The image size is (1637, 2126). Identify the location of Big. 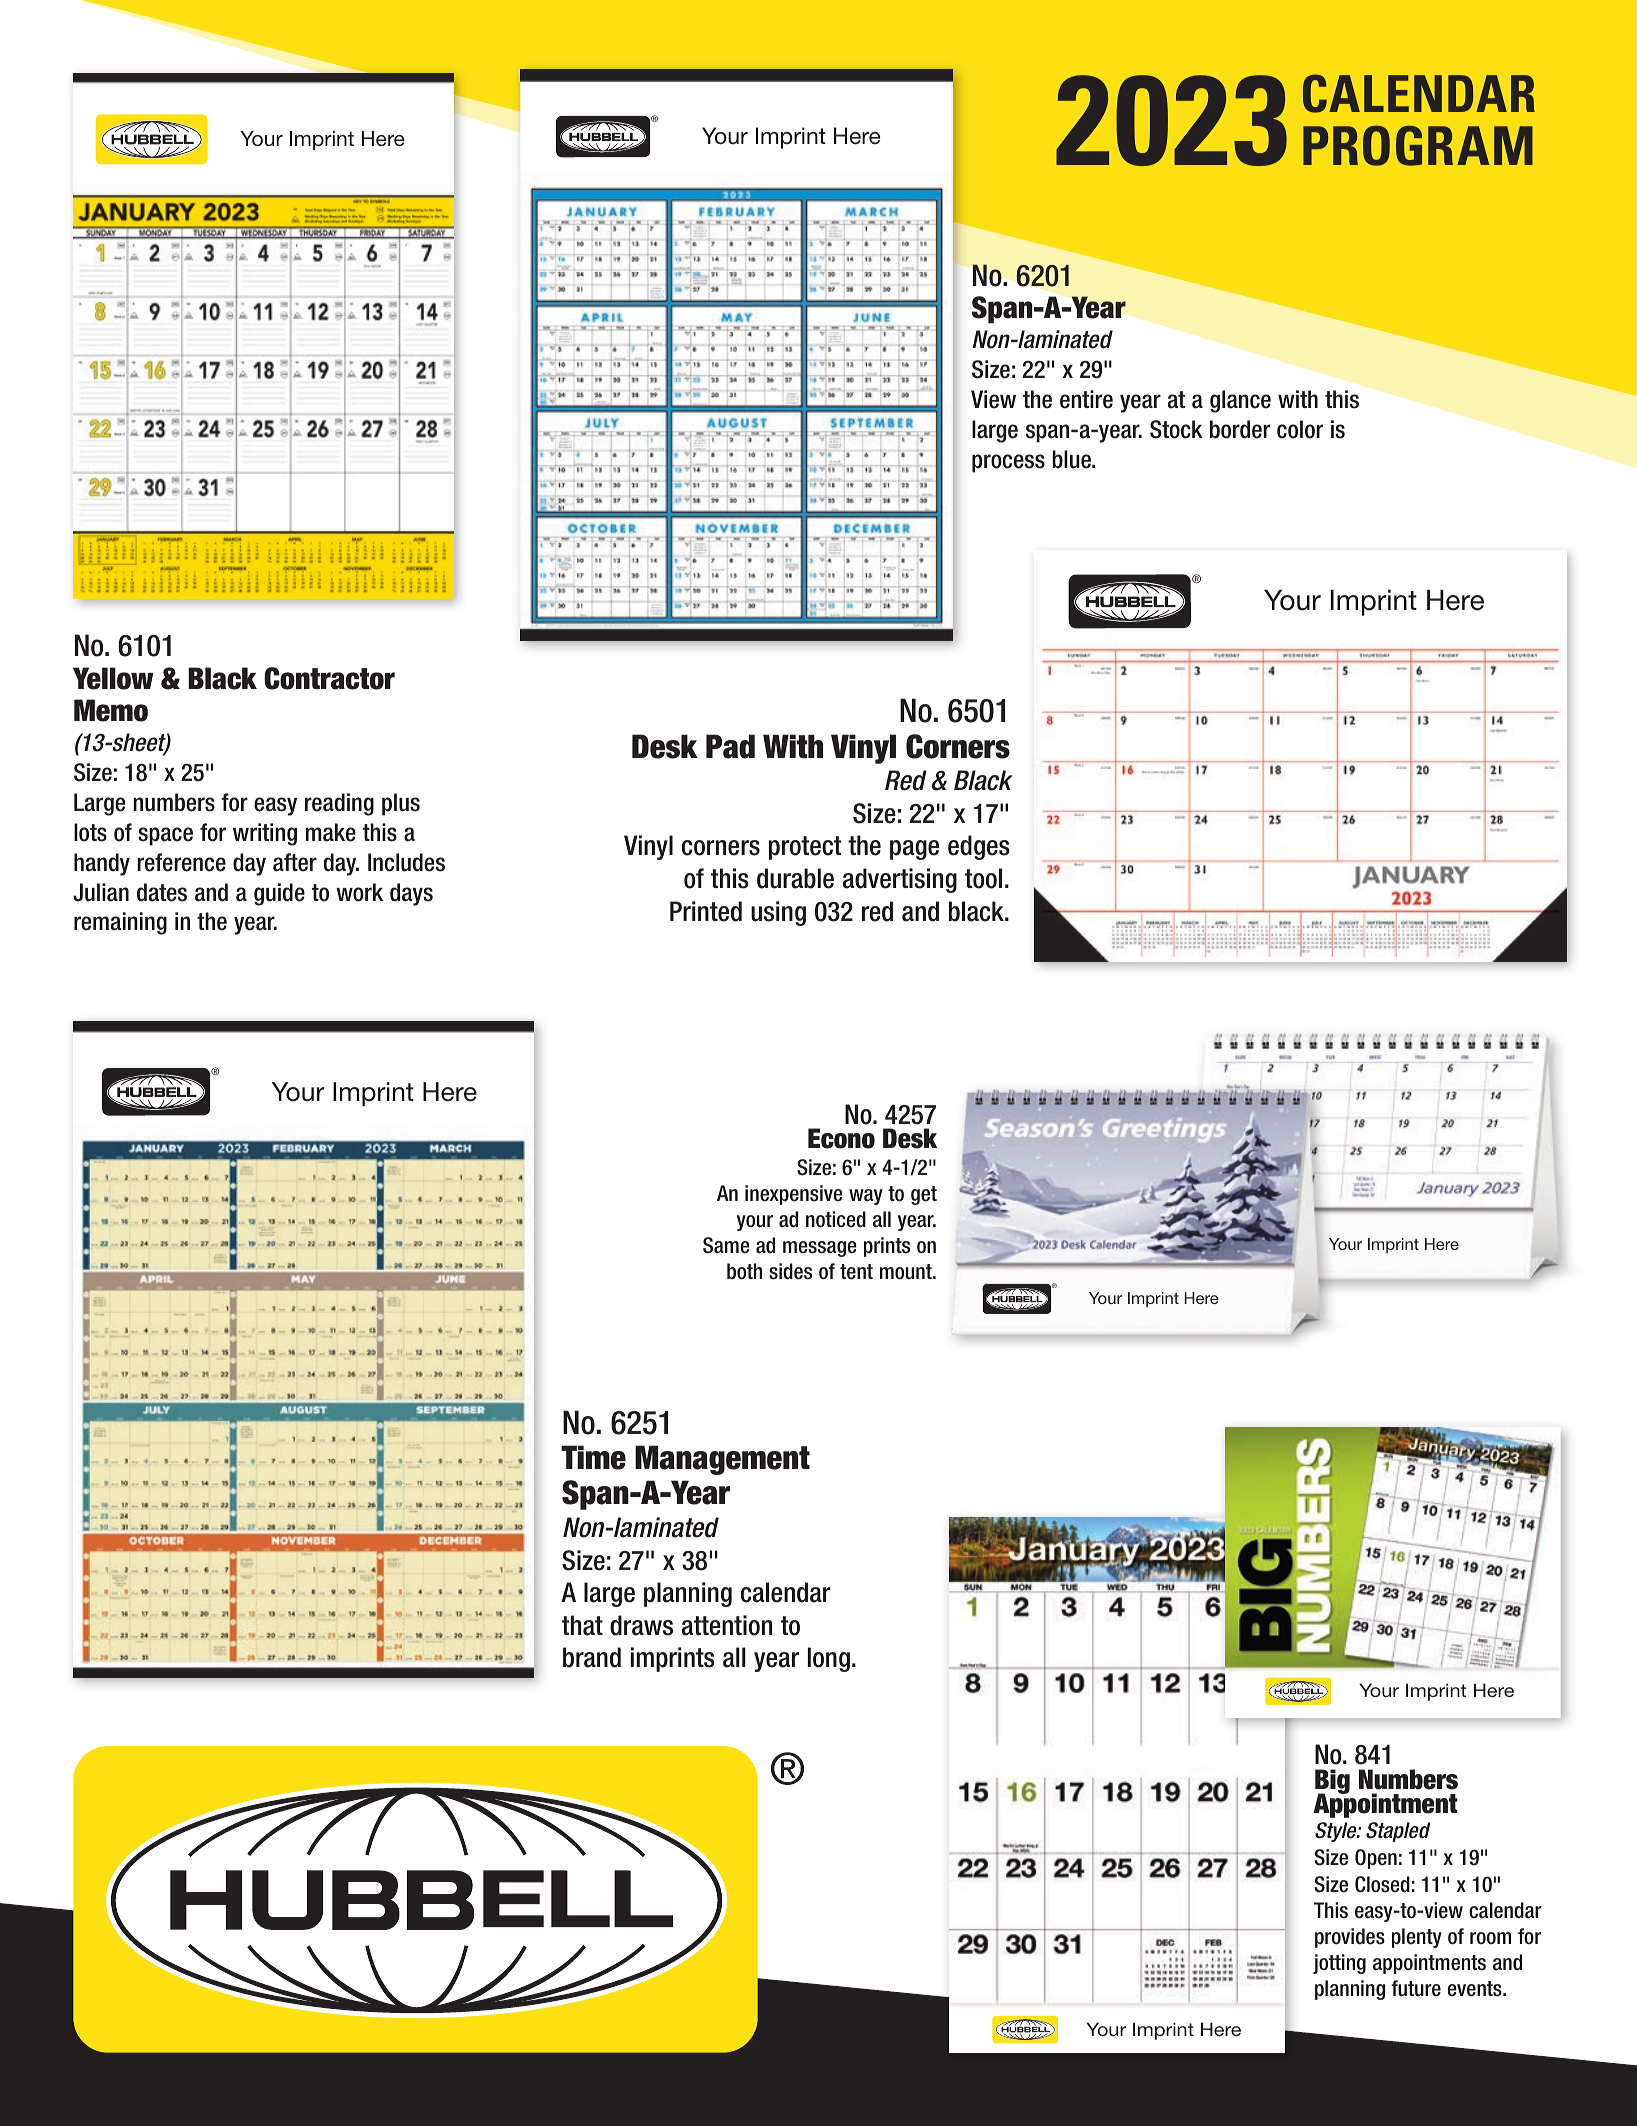
(1332, 1783).
